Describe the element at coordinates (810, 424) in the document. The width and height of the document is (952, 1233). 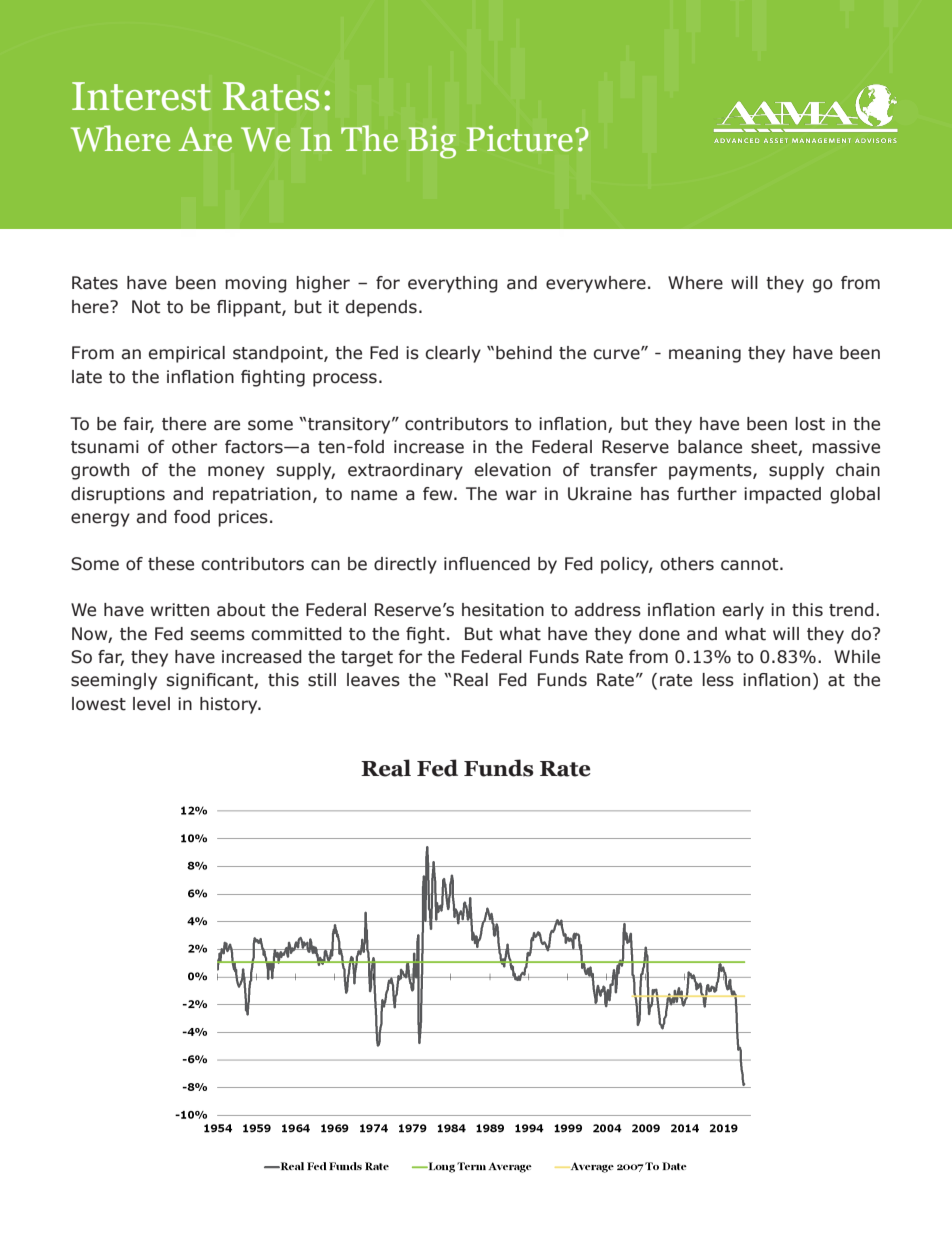
I see `lost` at that location.
